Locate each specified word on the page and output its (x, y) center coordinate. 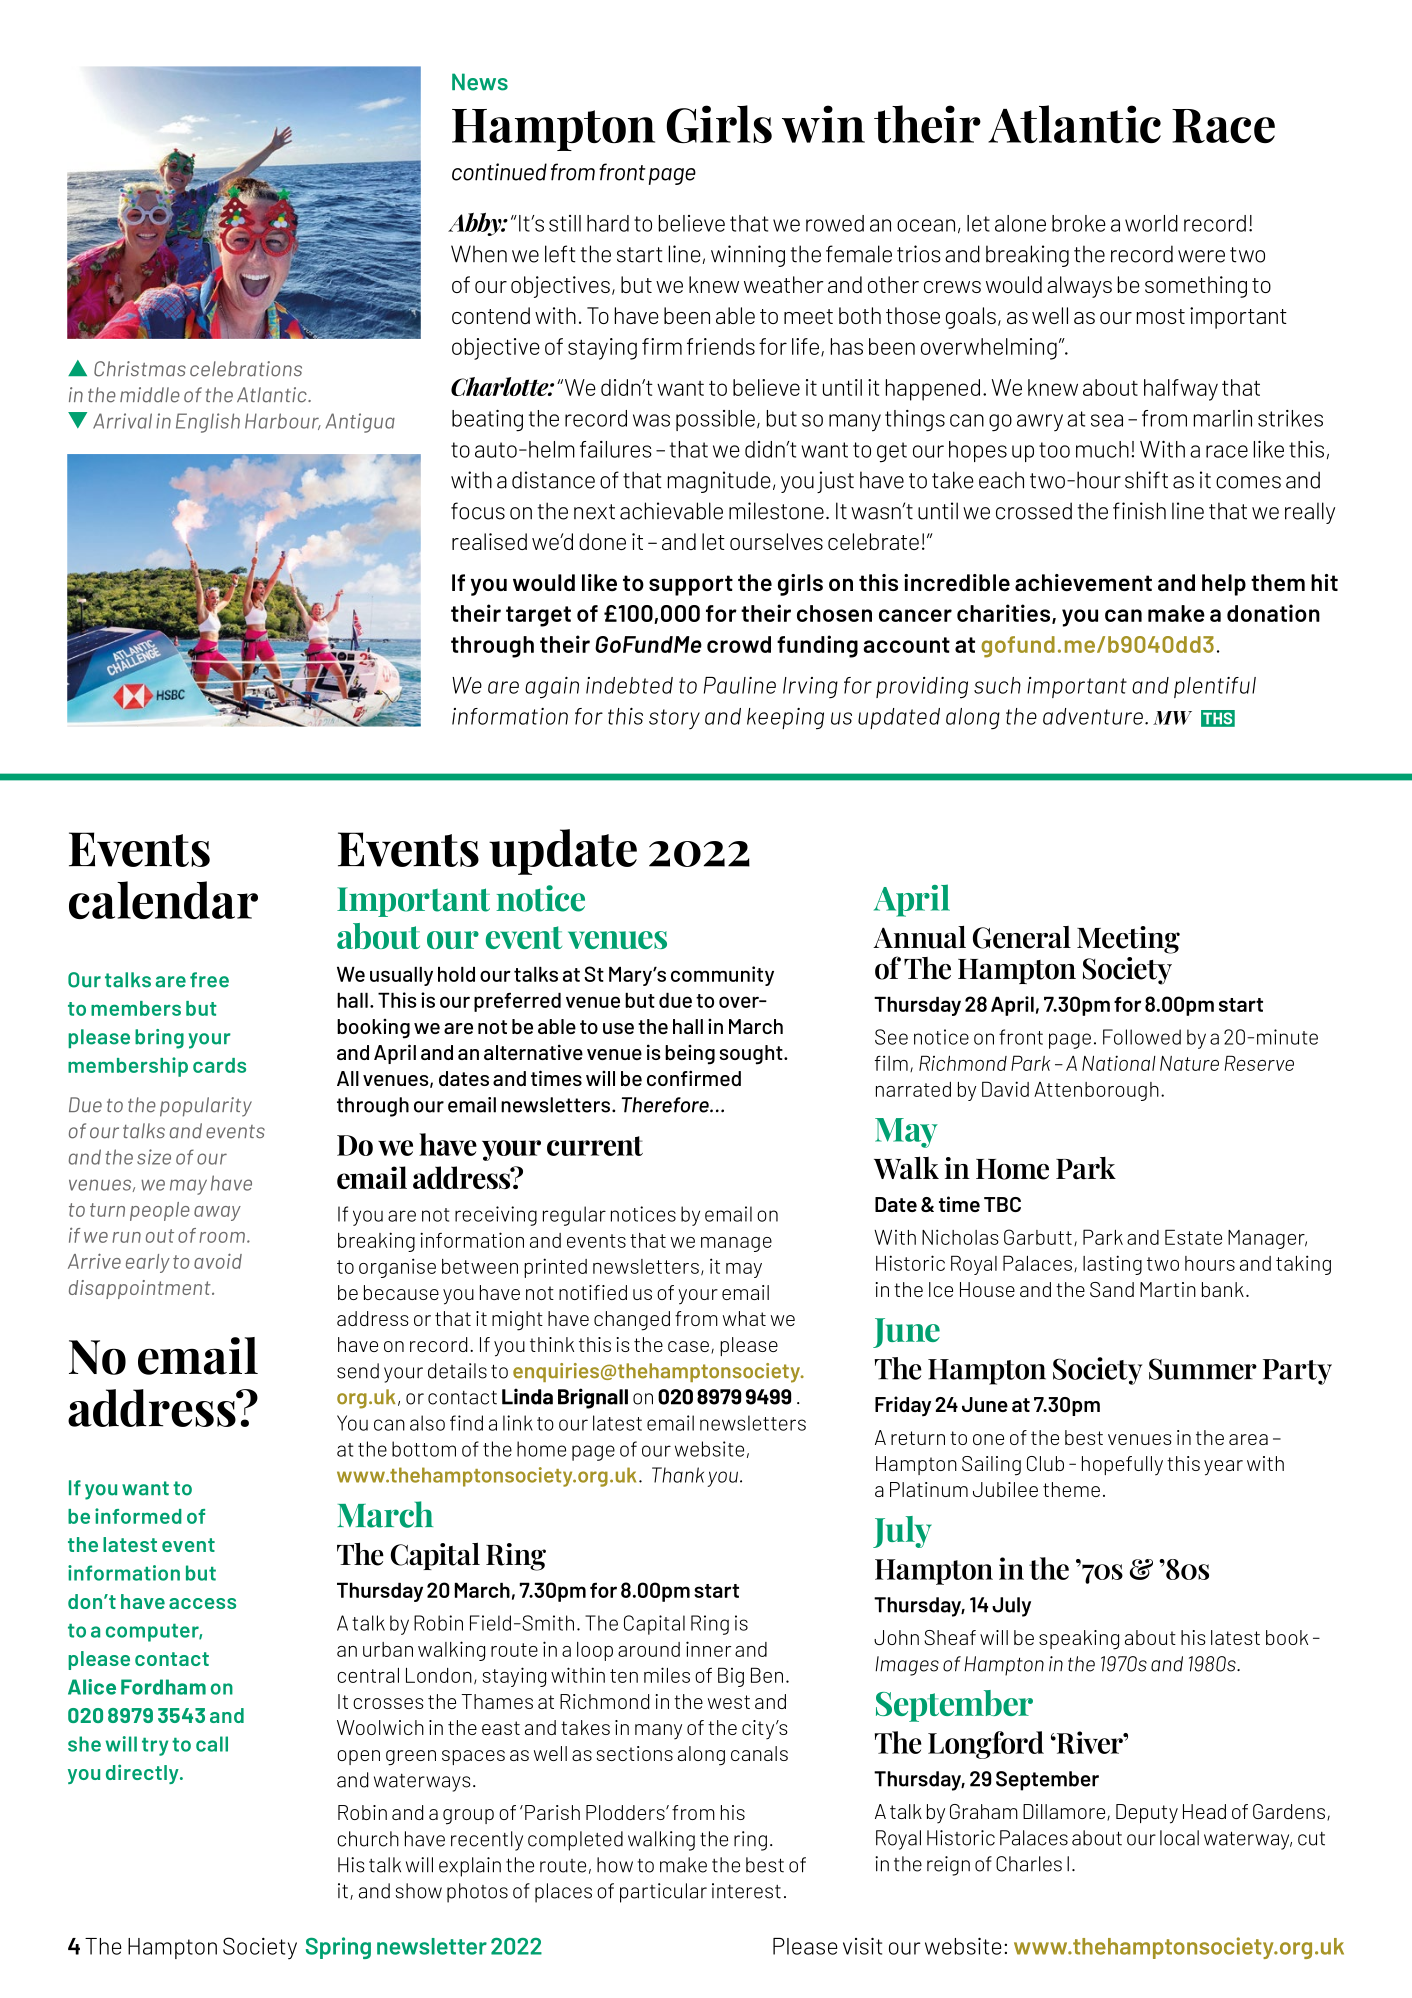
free (209, 980)
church (368, 1839)
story (674, 719)
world (1151, 223)
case (688, 1346)
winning (748, 256)
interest (746, 1891)
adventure (1093, 716)
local (1179, 1838)
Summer (1203, 1369)
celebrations (246, 369)
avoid (218, 1261)
